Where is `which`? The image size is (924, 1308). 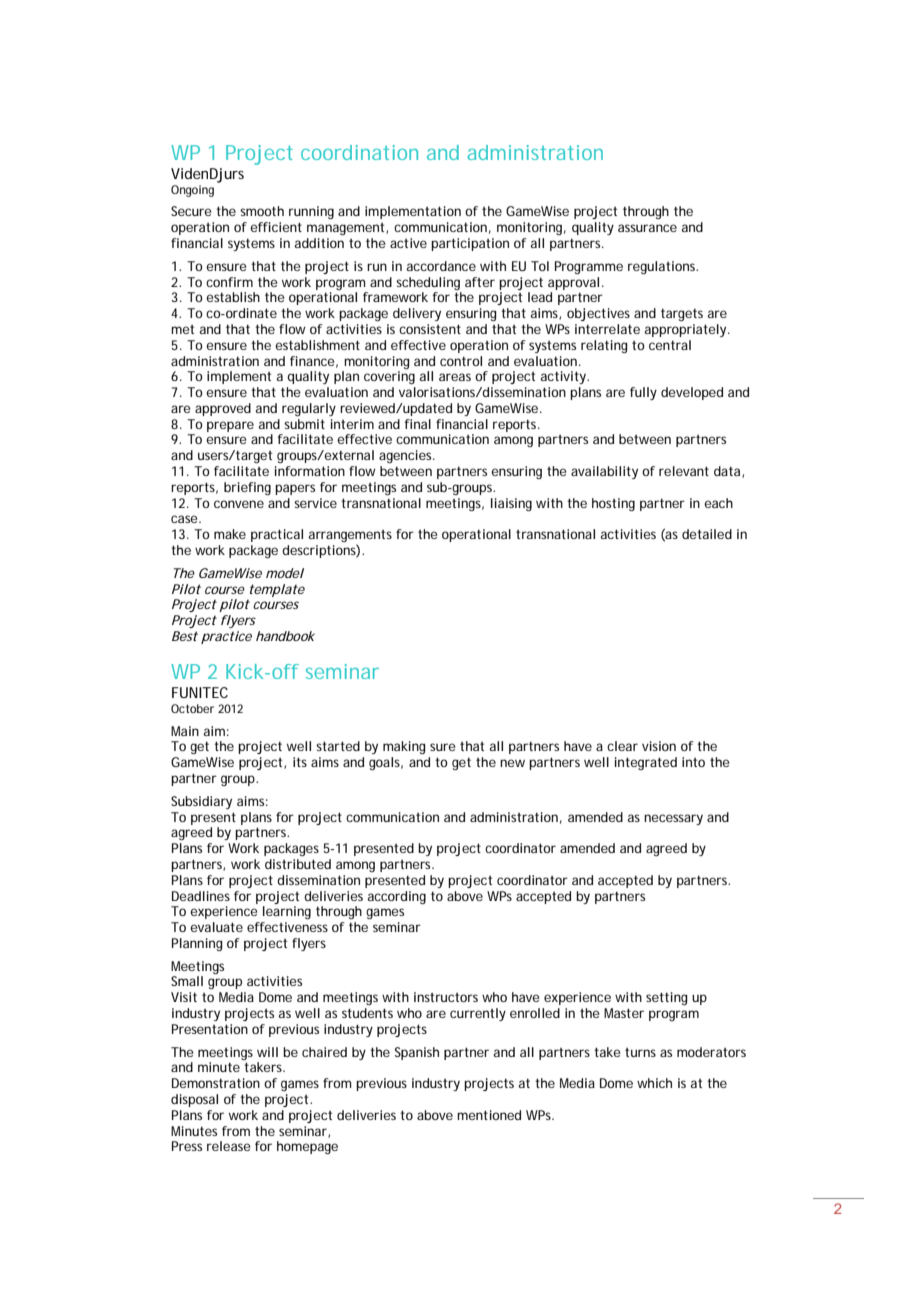 which is located at coordinates (654, 1083).
